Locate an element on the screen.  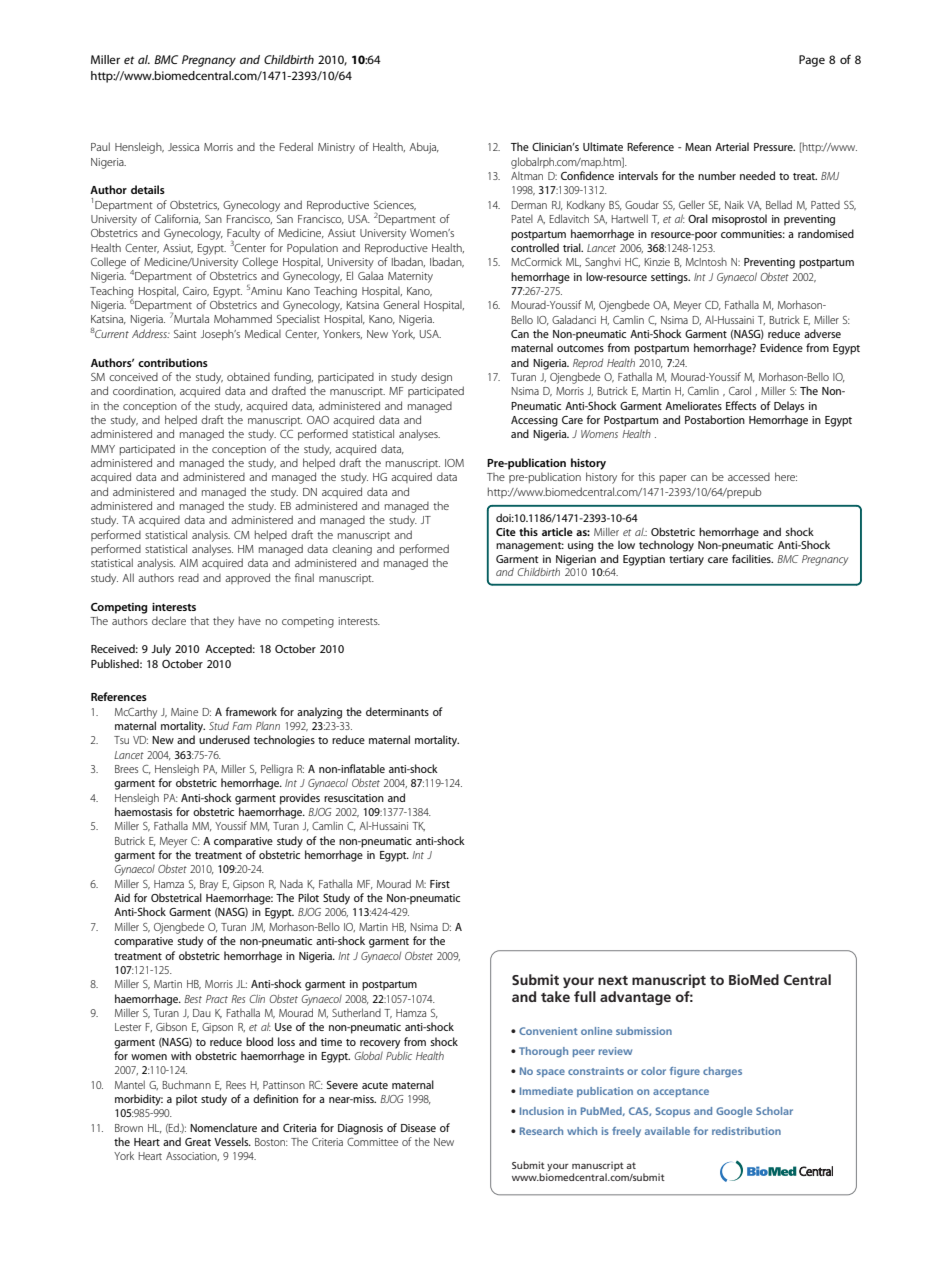
tertiary is located at coordinates (686, 560).
